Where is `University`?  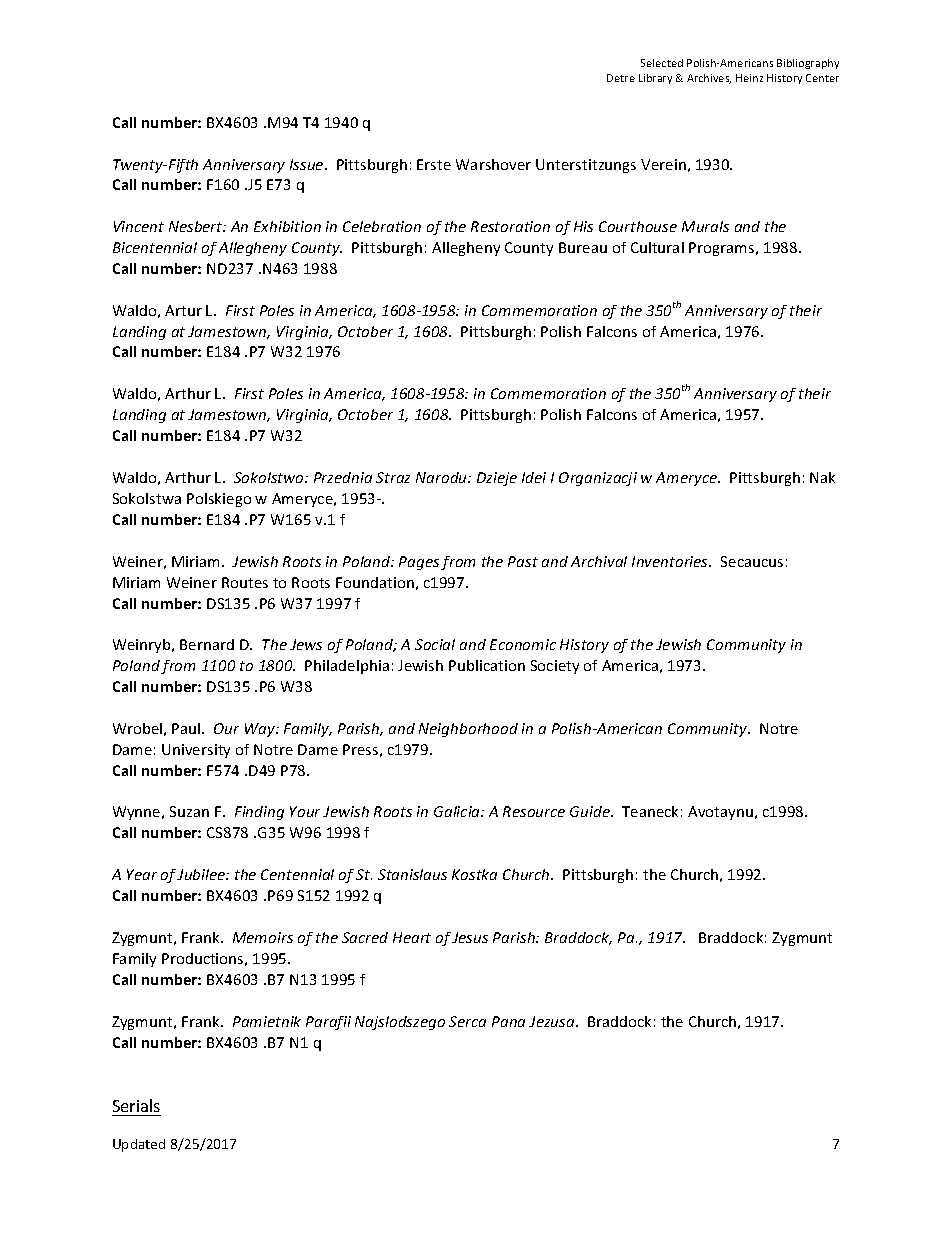 University is located at coordinates (196, 751).
